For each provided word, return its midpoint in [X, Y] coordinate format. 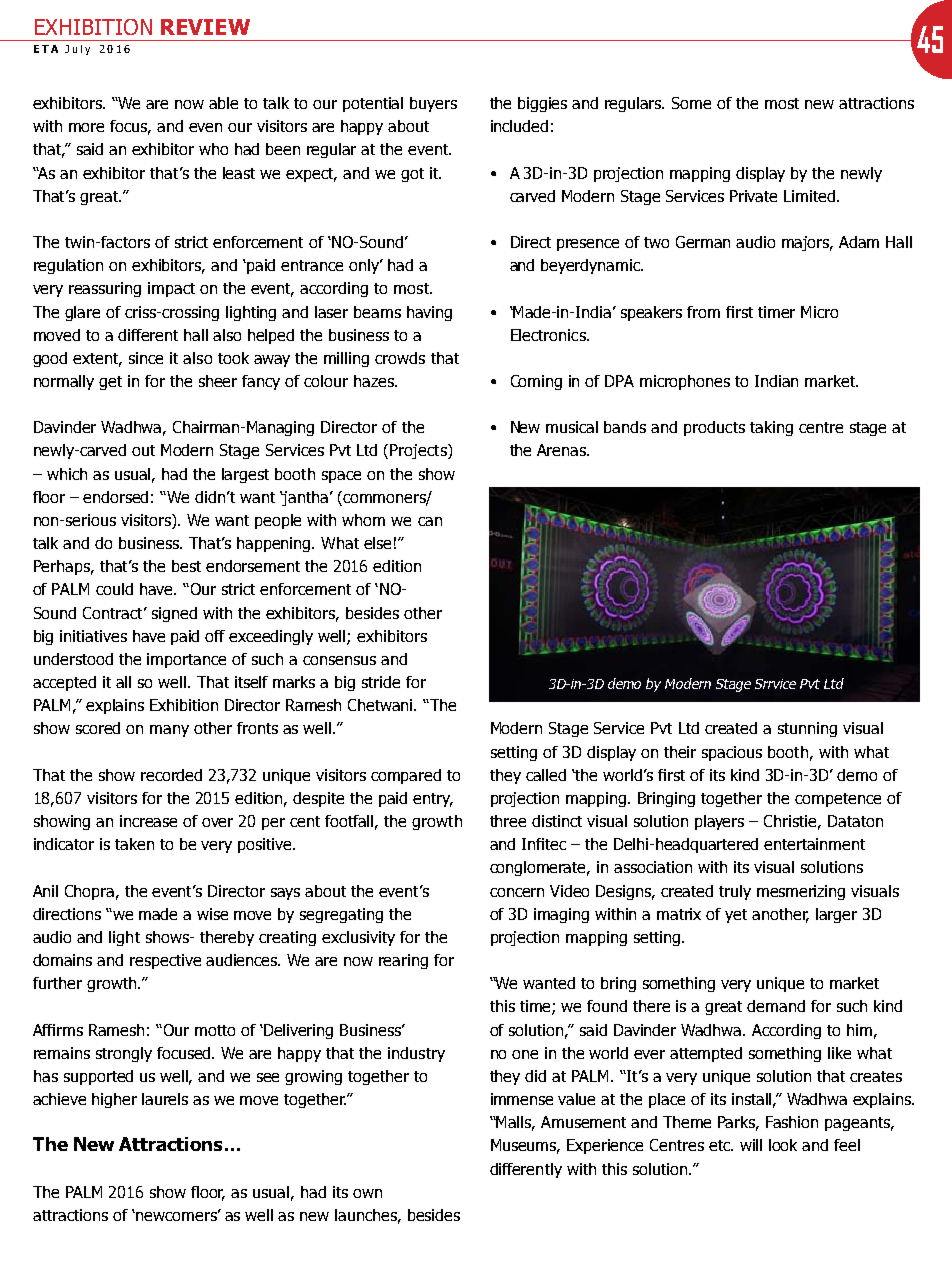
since [146, 358]
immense [522, 1099]
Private [753, 196]
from [703, 312]
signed [174, 614]
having [429, 313]
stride [381, 682]
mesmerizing [801, 892]
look [783, 1145]
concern [517, 892]
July [77, 50]
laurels [165, 1099]
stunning [807, 729]
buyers [433, 104]
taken [134, 844]
